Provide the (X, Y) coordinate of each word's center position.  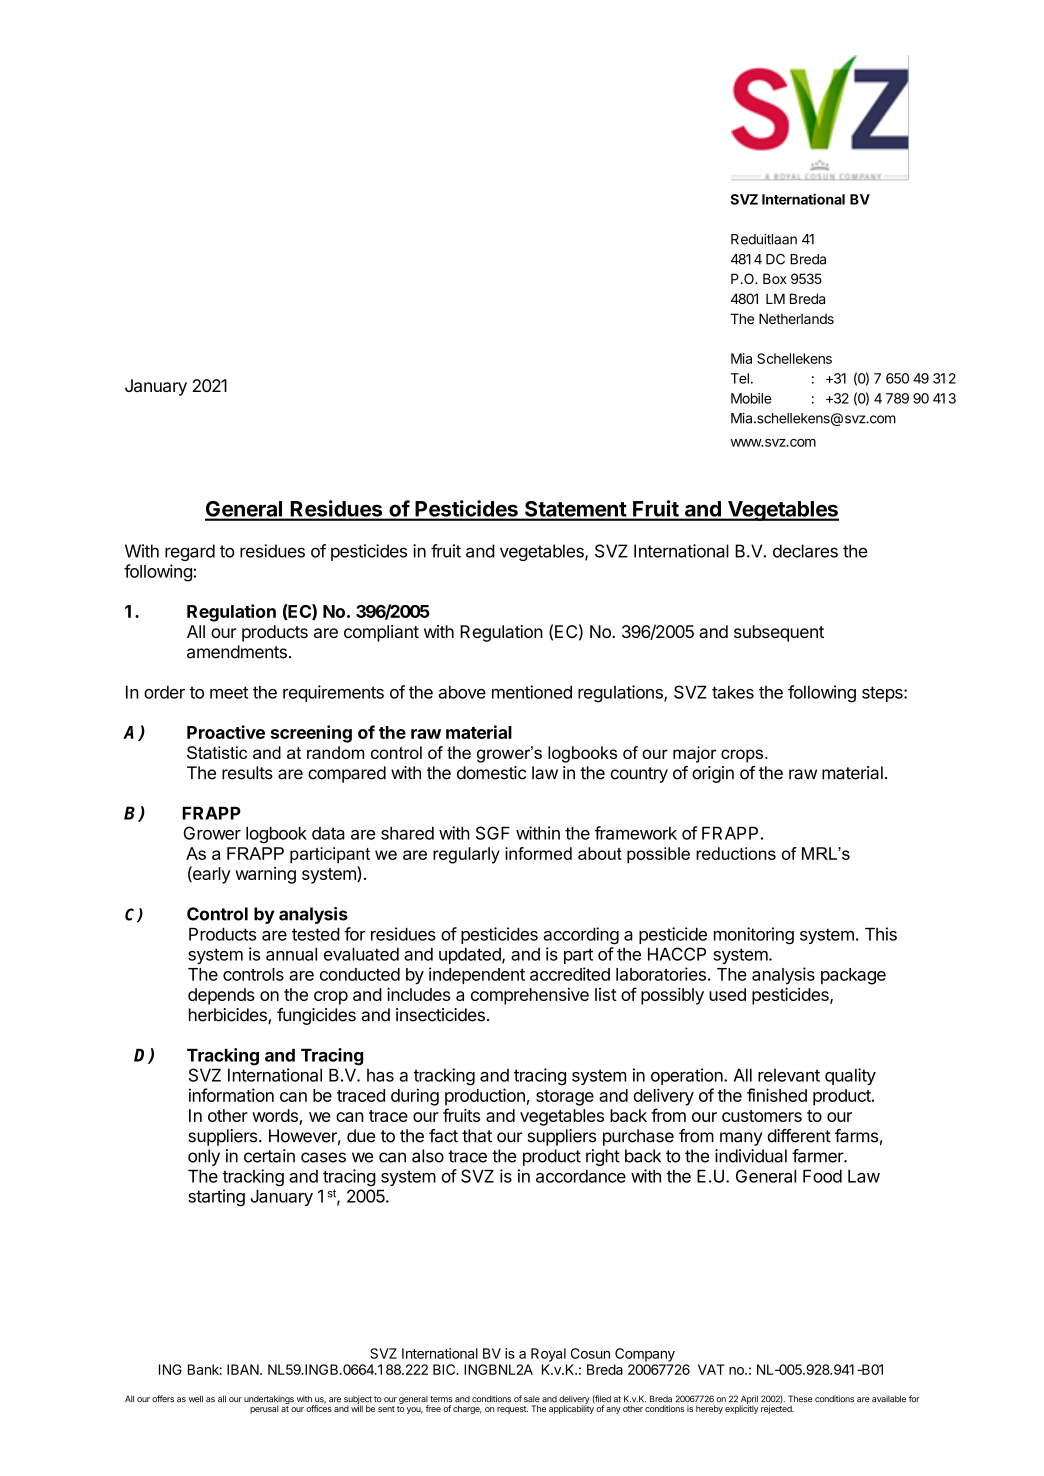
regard (190, 552)
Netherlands (796, 318)
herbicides (229, 1016)
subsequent (779, 633)
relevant (789, 1075)
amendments (237, 652)
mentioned (532, 692)
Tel (740, 378)
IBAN (244, 1369)
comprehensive (530, 996)
